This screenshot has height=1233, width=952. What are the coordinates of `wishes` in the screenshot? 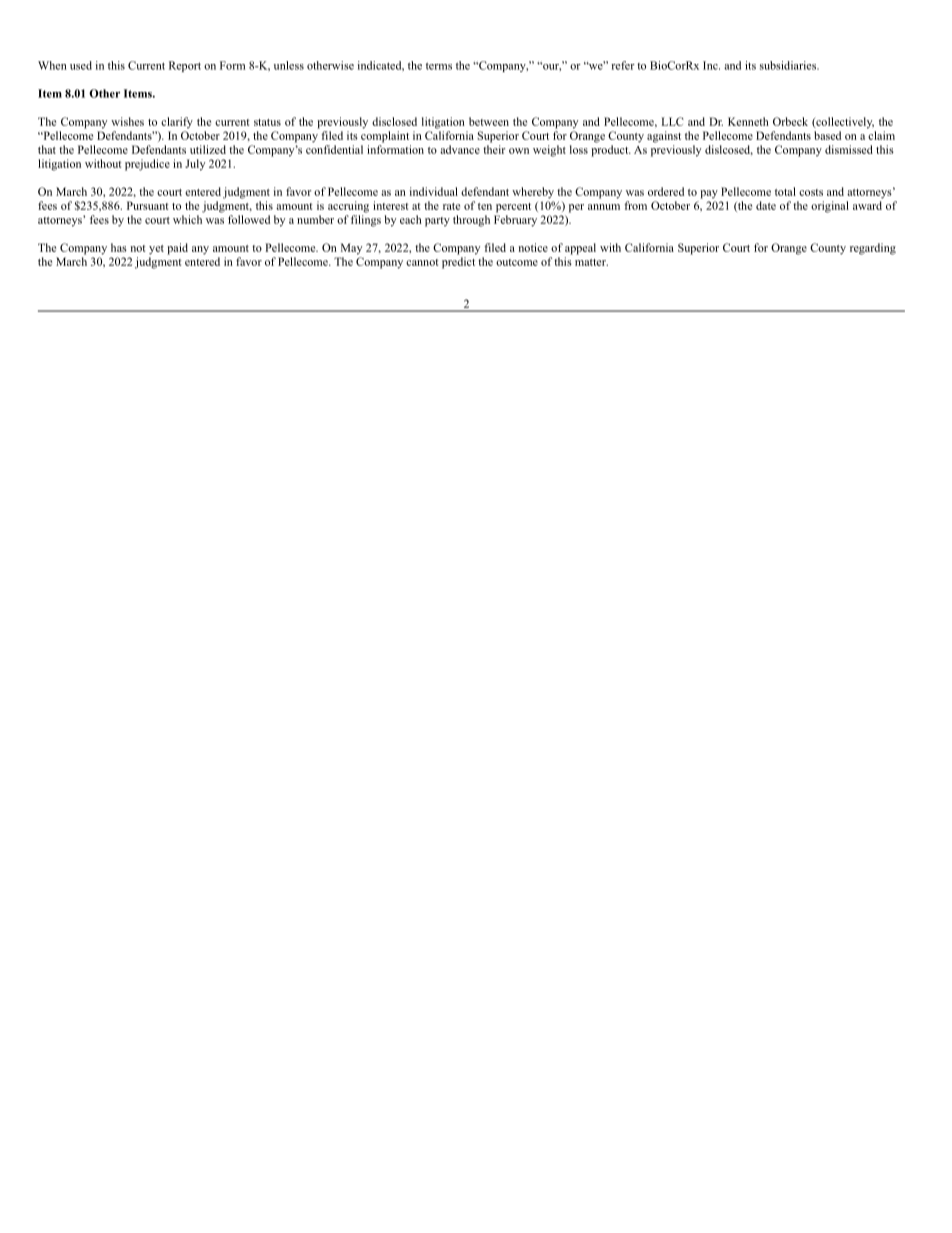 It's located at (127, 121).
